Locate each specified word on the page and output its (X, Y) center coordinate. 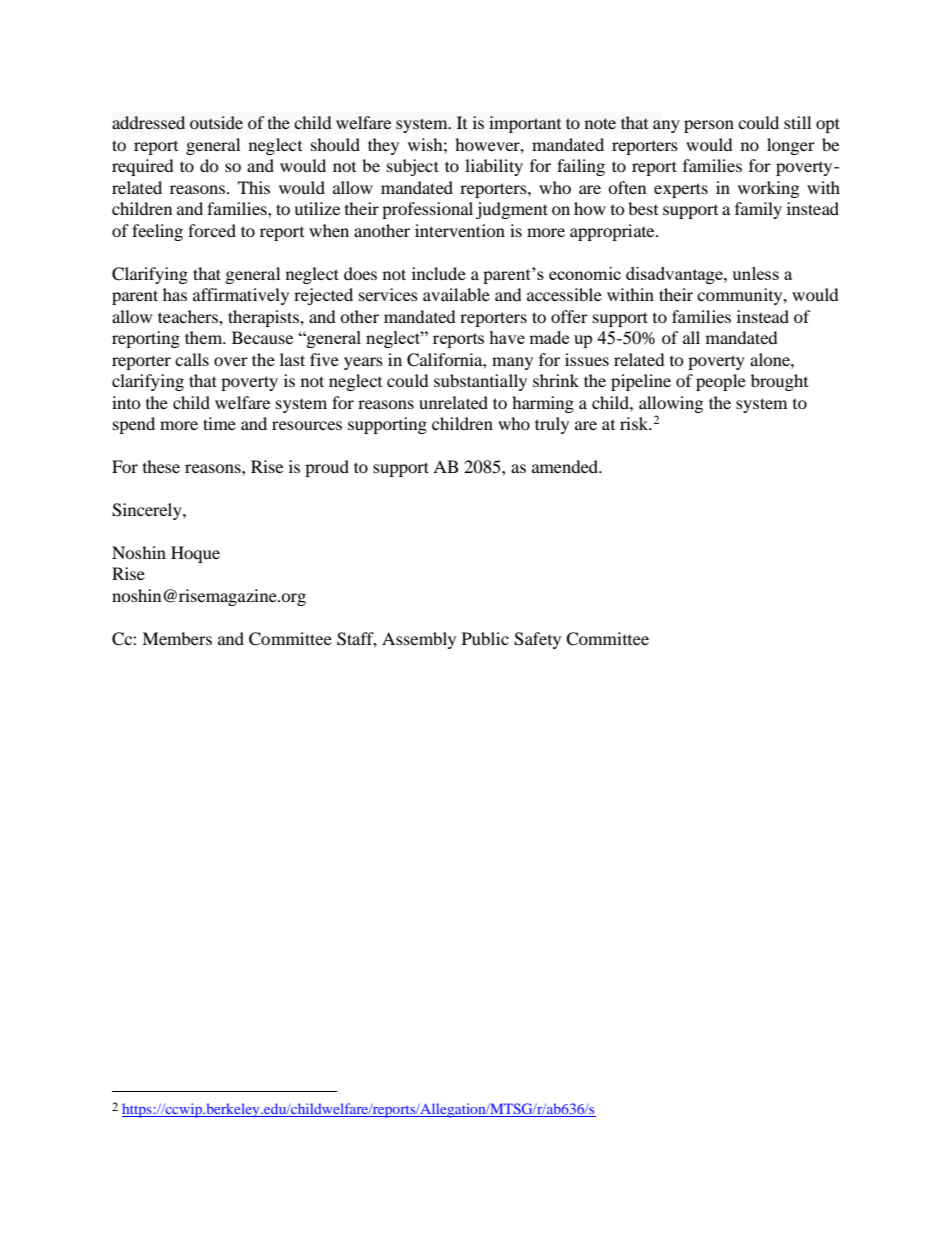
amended (566, 466)
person (709, 126)
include (439, 273)
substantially (480, 382)
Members (177, 638)
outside (216, 122)
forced (212, 230)
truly (552, 425)
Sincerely (148, 511)
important (525, 124)
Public (485, 638)
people (721, 382)
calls (192, 359)
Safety (537, 640)
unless (755, 273)
